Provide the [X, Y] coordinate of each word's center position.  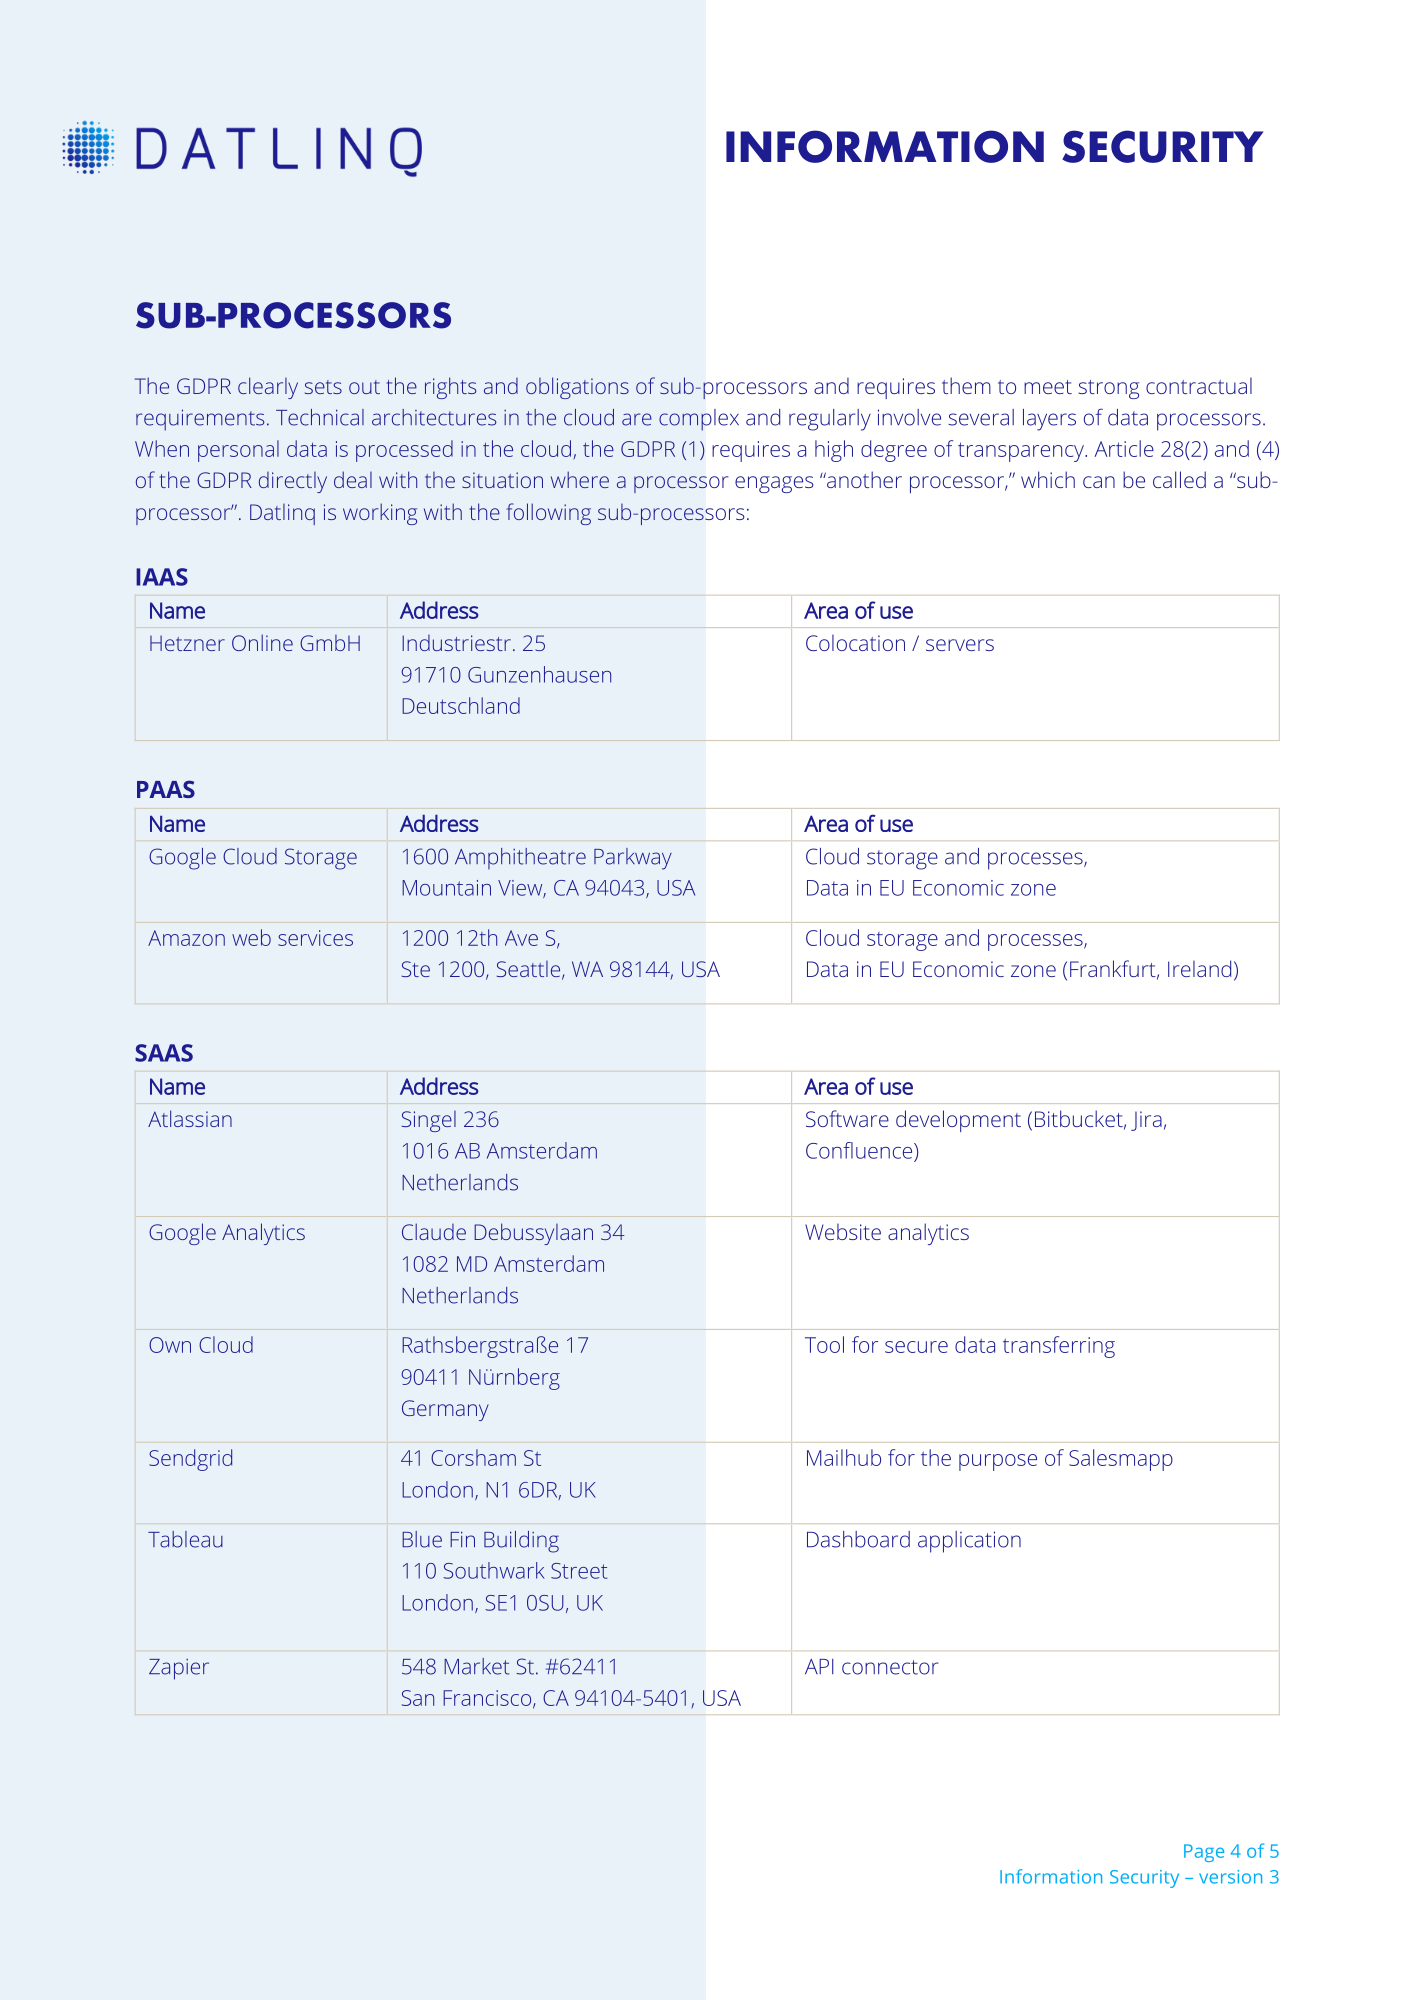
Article [1124, 448]
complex [699, 420]
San [418, 1698]
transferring [1059, 1347]
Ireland [1199, 968]
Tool [824, 1344]
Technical [320, 417]
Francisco [488, 1699]
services [315, 938]
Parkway [633, 859]
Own [170, 1345]
